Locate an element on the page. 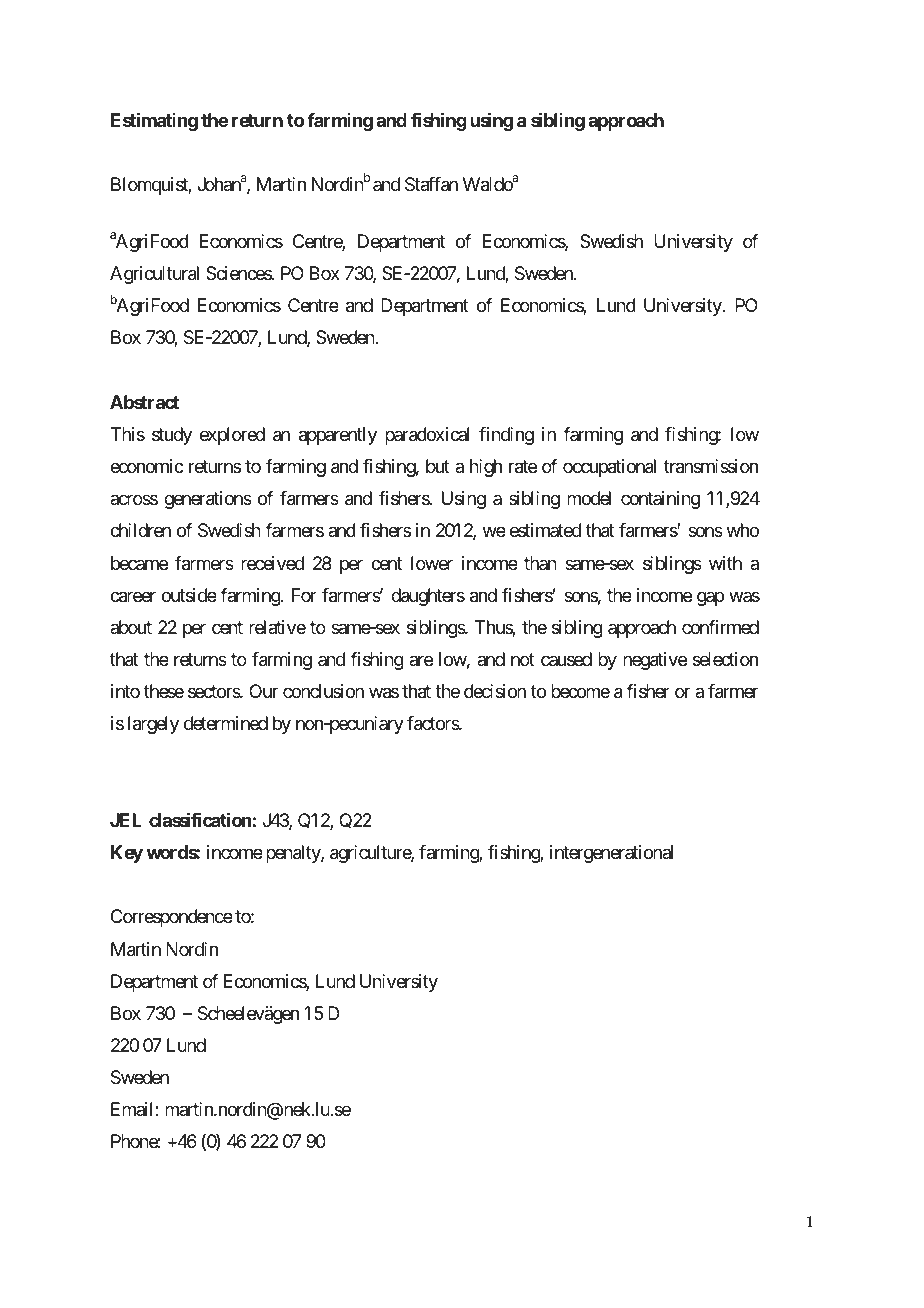  selection is located at coordinates (725, 659).
